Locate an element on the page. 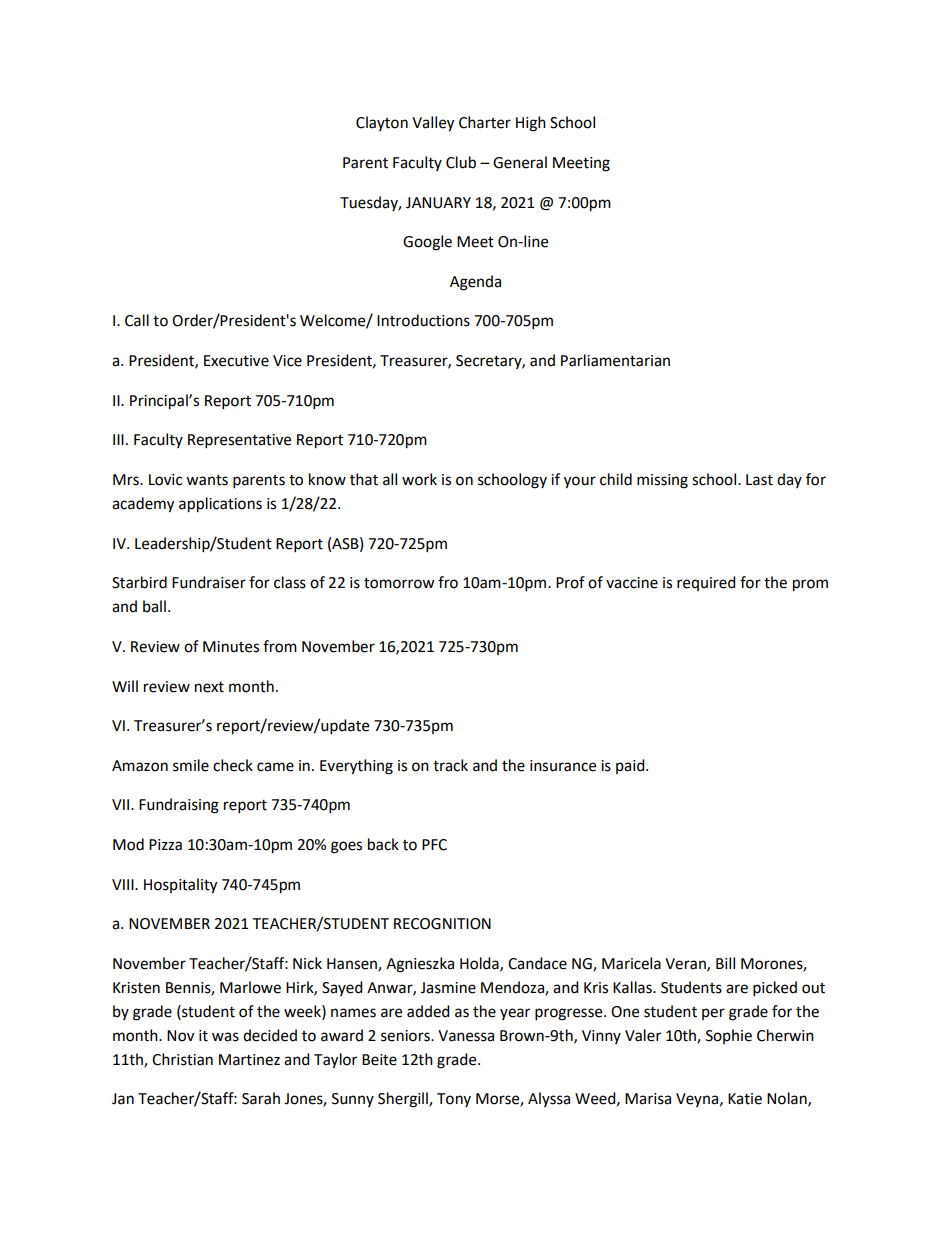  smile is located at coordinates (191, 765).
